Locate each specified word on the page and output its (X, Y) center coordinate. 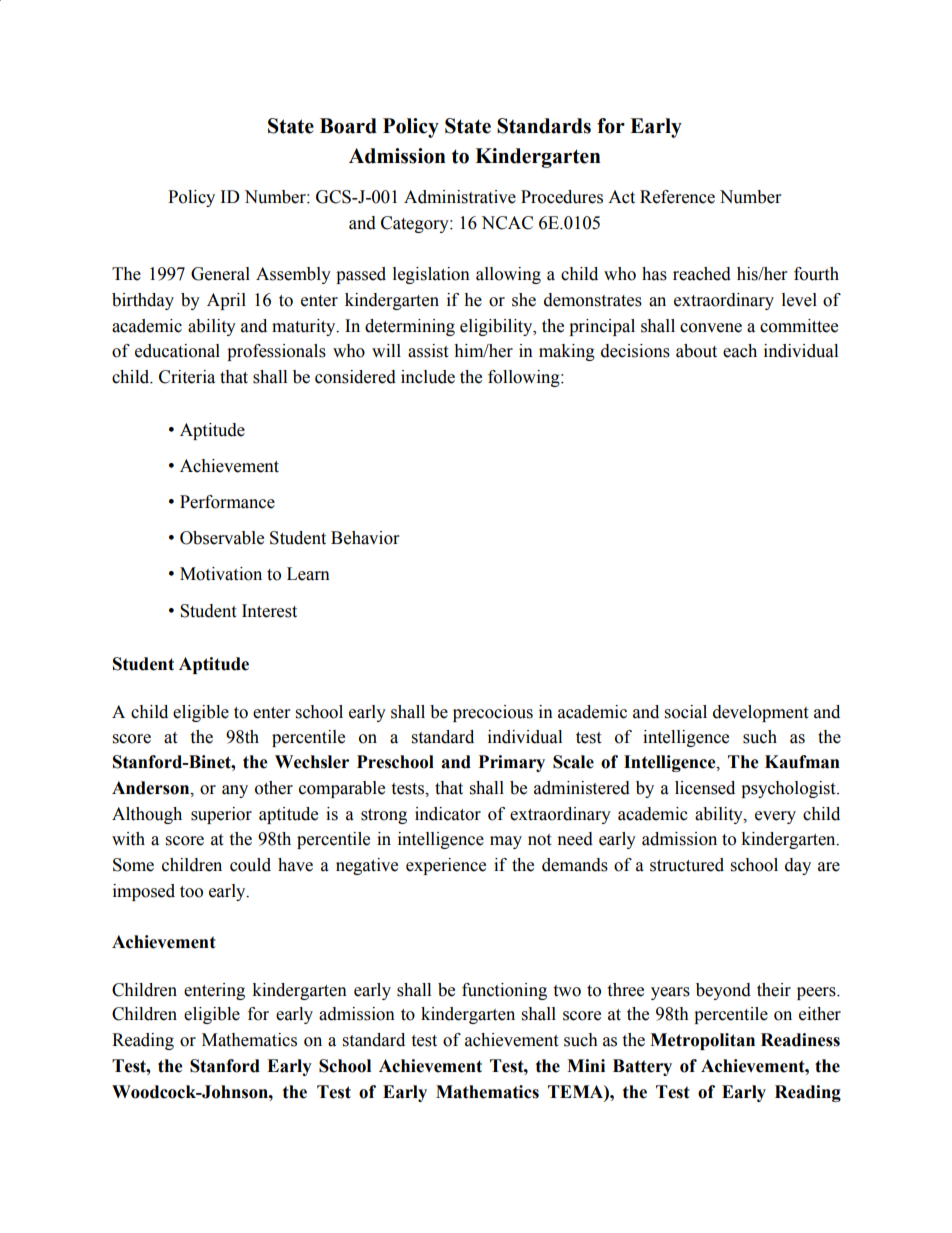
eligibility (497, 327)
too (191, 892)
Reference (677, 197)
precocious (493, 713)
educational (177, 351)
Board (348, 126)
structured (687, 865)
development (760, 713)
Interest (269, 611)
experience (446, 866)
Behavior (365, 538)
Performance (227, 502)
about (696, 351)
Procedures (562, 197)
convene (711, 328)
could (250, 865)
